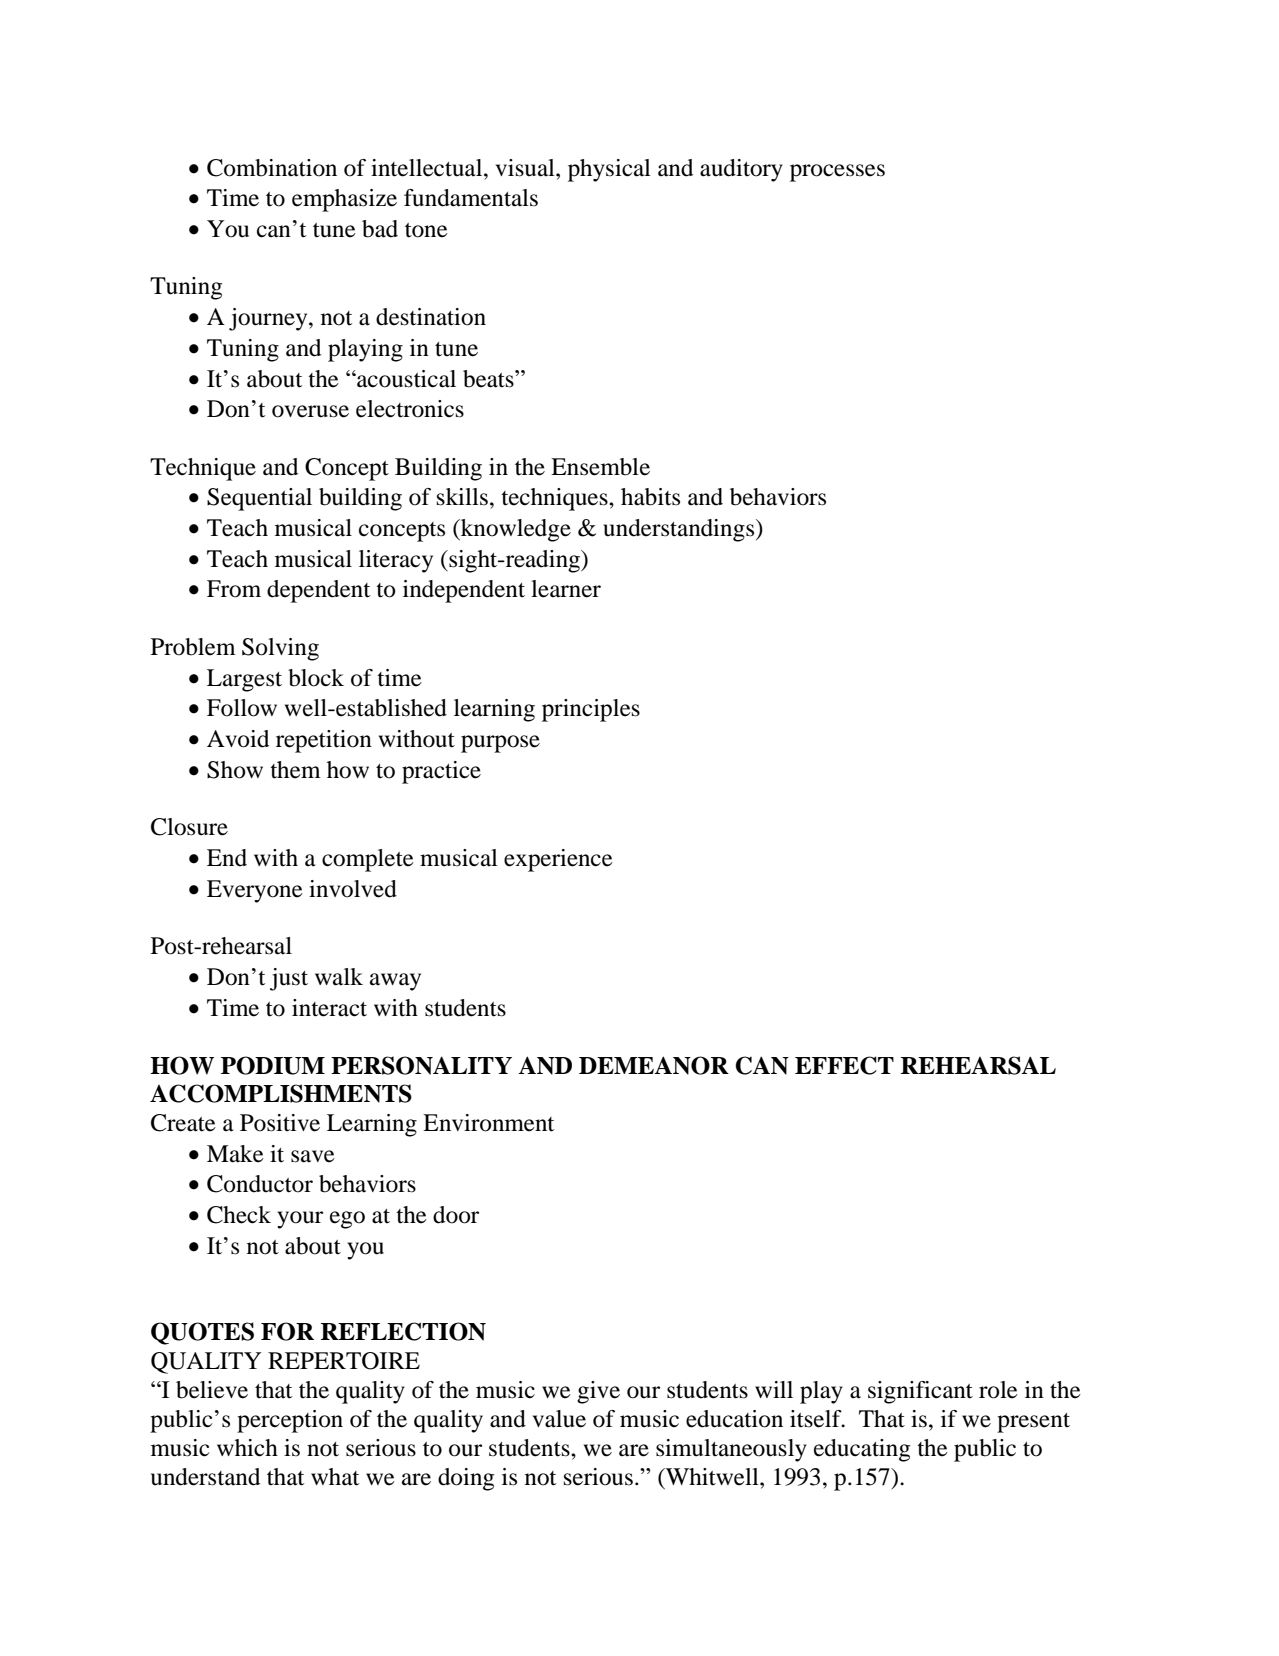 The width and height of the screenshot is (1279, 1656). What do you see at coordinates (566, 589) in the screenshot?
I see `learner` at bounding box center [566, 589].
